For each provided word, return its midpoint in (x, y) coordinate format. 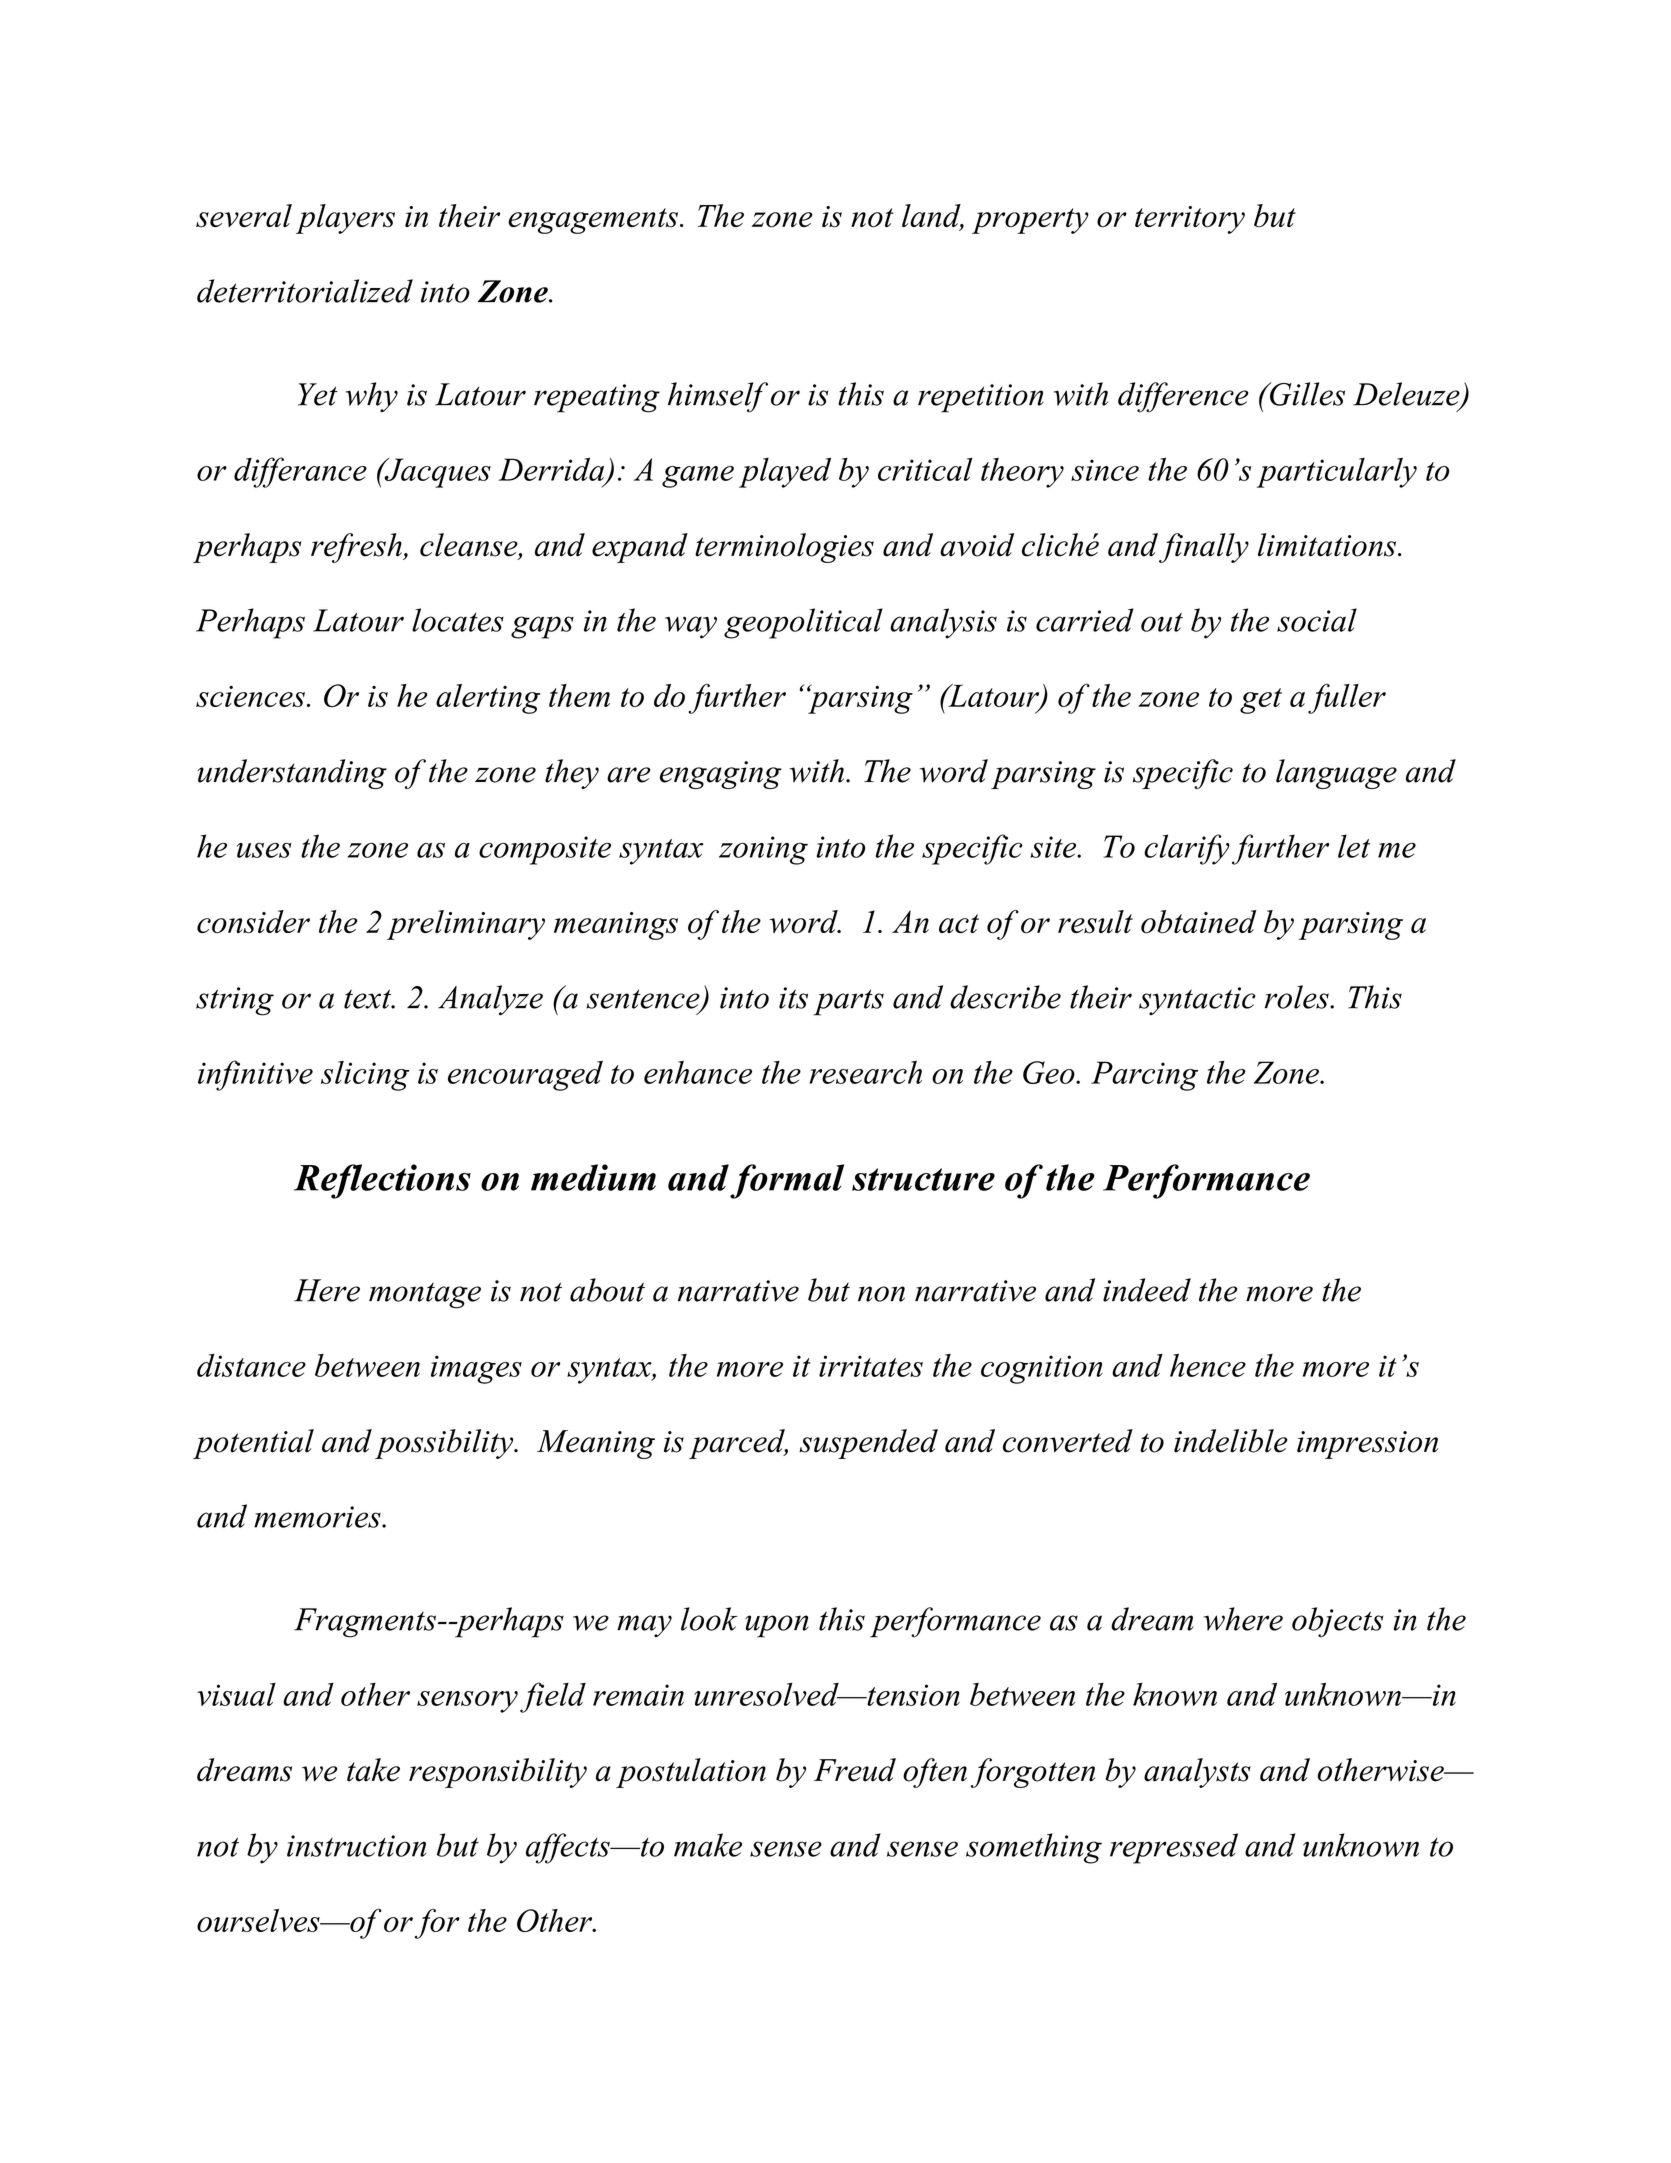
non (881, 1294)
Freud (855, 1770)
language (1336, 774)
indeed (1147, 1290)
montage (425, 1296)
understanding (292, 774)
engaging (721, 775)
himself (718, 397)
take (373, 1770)
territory (1190, 220)
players (345, 219)
